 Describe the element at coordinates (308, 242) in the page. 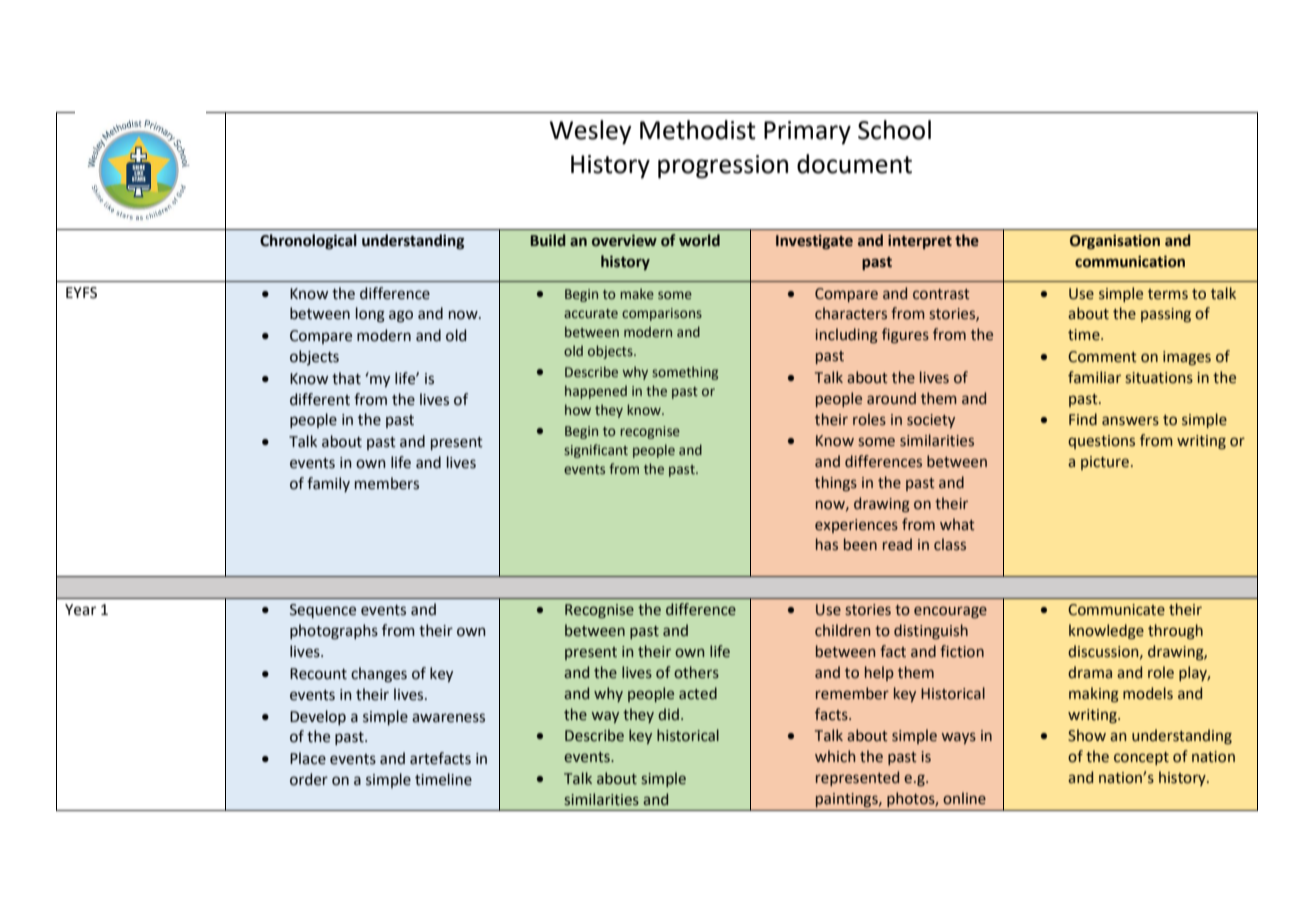

I see `Chronological` at that location.
